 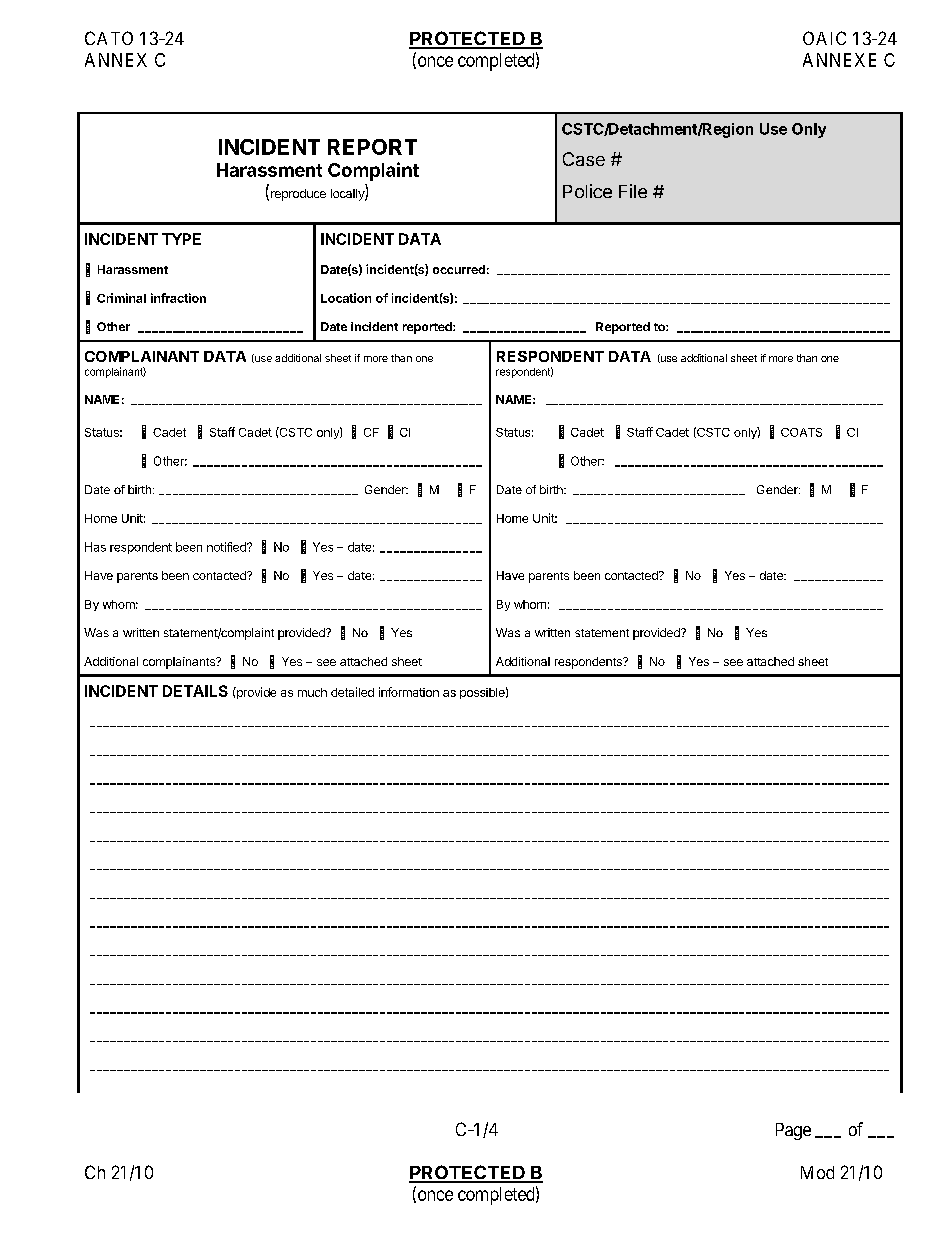 What do you see at coordinates (195, 691) in the document?
I see `DETAILS` at bounding box center [195, 691].
